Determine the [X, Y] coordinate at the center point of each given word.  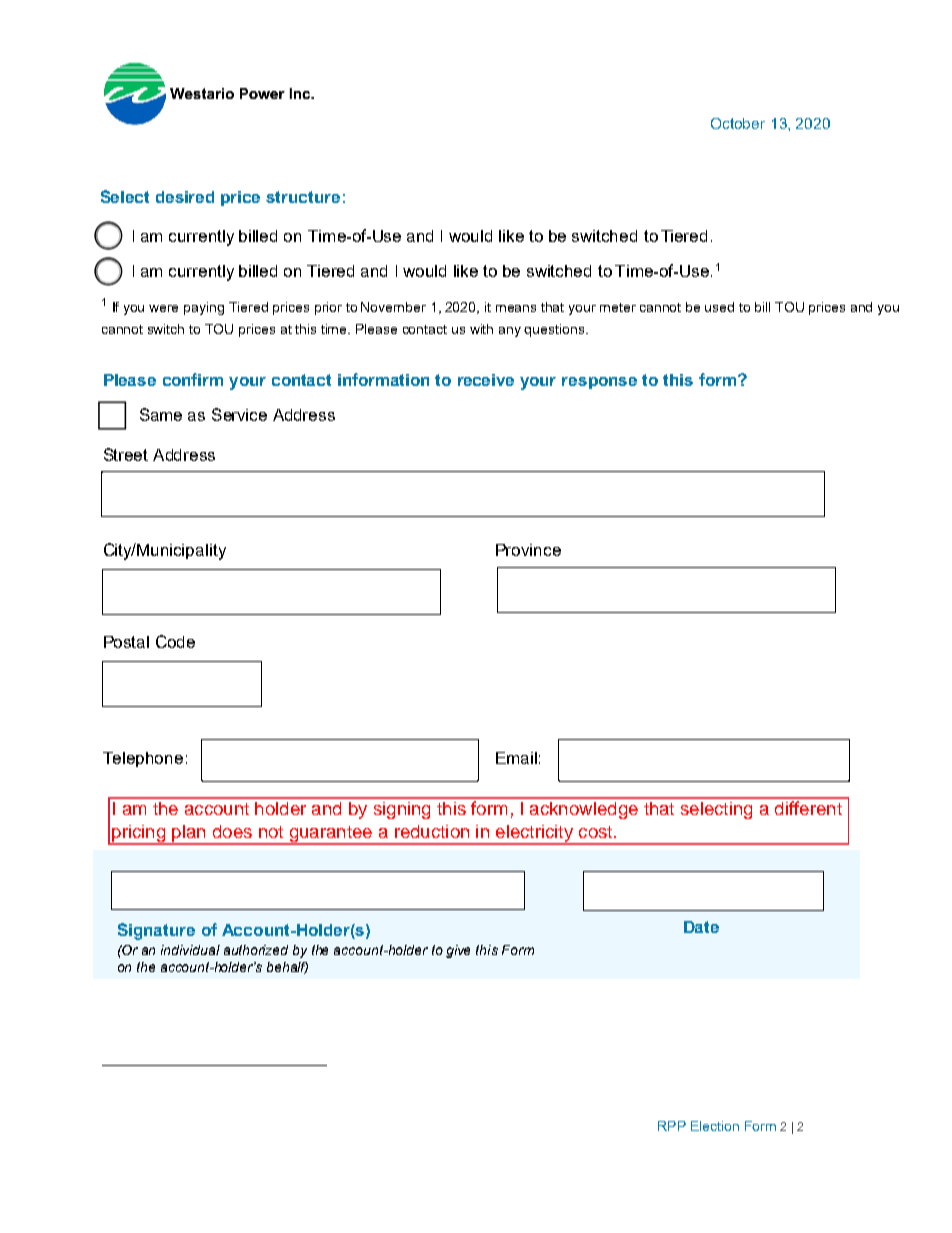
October [738, 123]
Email [516, 758]
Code [175, 641]
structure [303, 197]
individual [190, 950]
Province [528, 550]
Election [715, 1126]
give [458, 951]
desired [185, 197]
